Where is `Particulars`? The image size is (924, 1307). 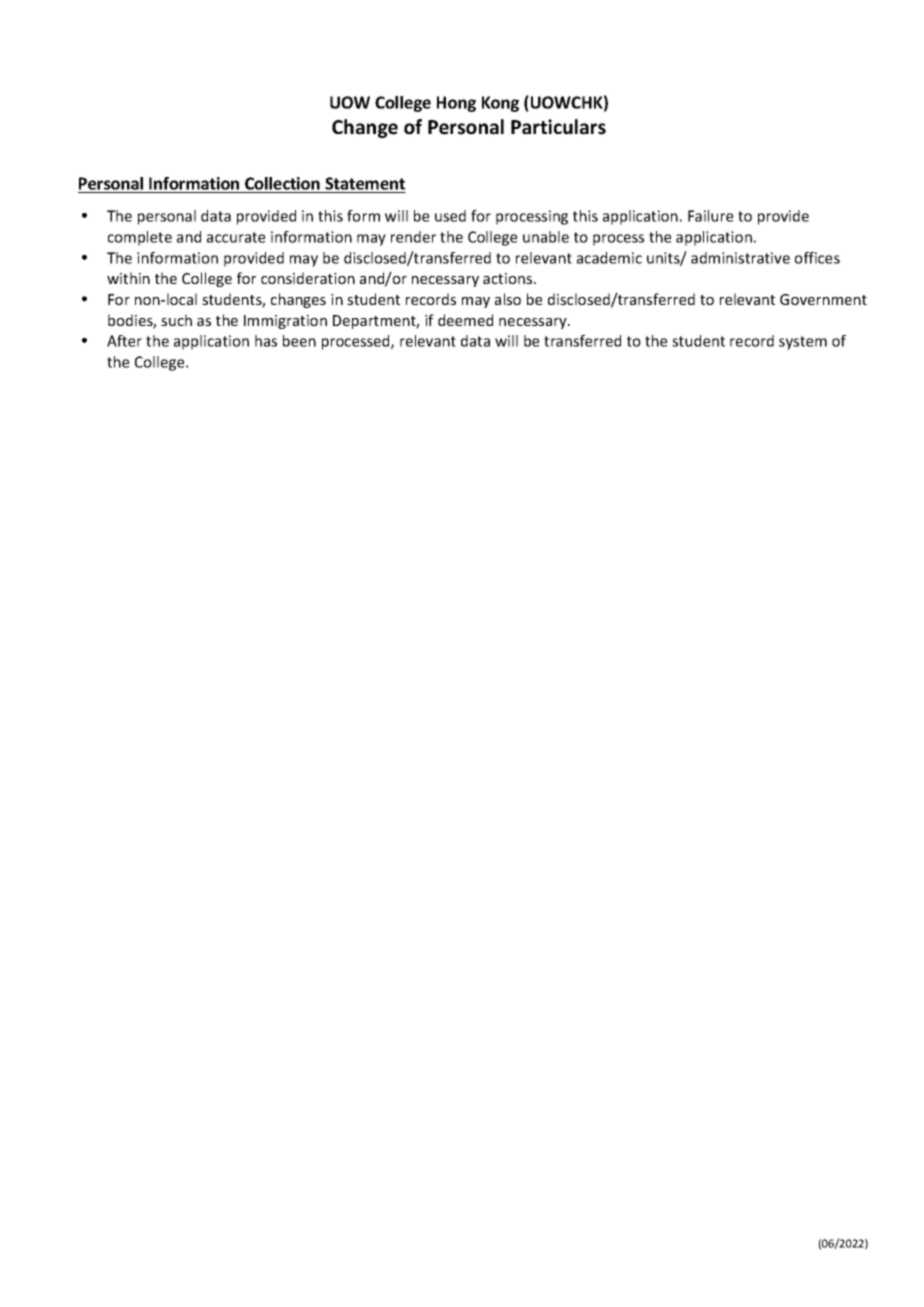 Particulars is located at coordinates (558, 127).
